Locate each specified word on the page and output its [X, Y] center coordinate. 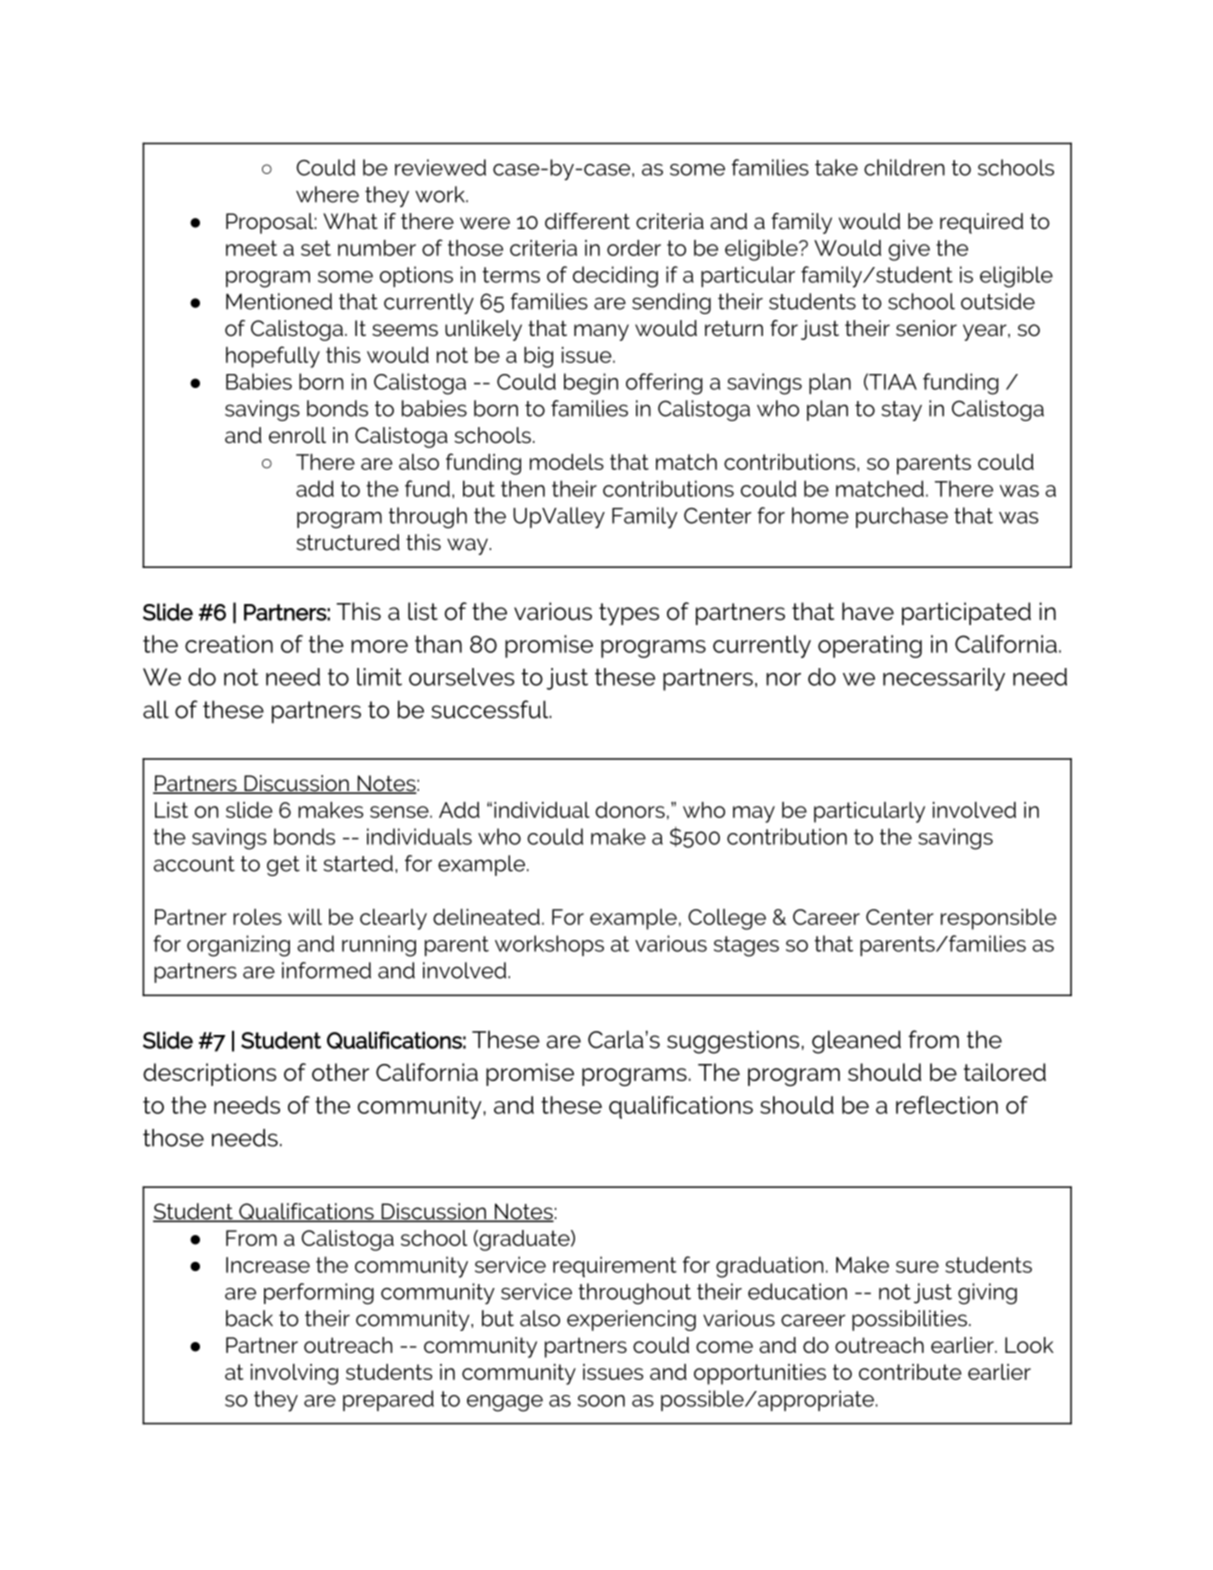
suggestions [733, 1042]
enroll [297, 435]
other [340, 1072]
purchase [902, 517]
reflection [947, 1105]
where [327, 194]
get [283, 866]
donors [630, 810]
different [587, 221]
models [567, 462]
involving [294, 1374]
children [904, 167]
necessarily [944, 679]
